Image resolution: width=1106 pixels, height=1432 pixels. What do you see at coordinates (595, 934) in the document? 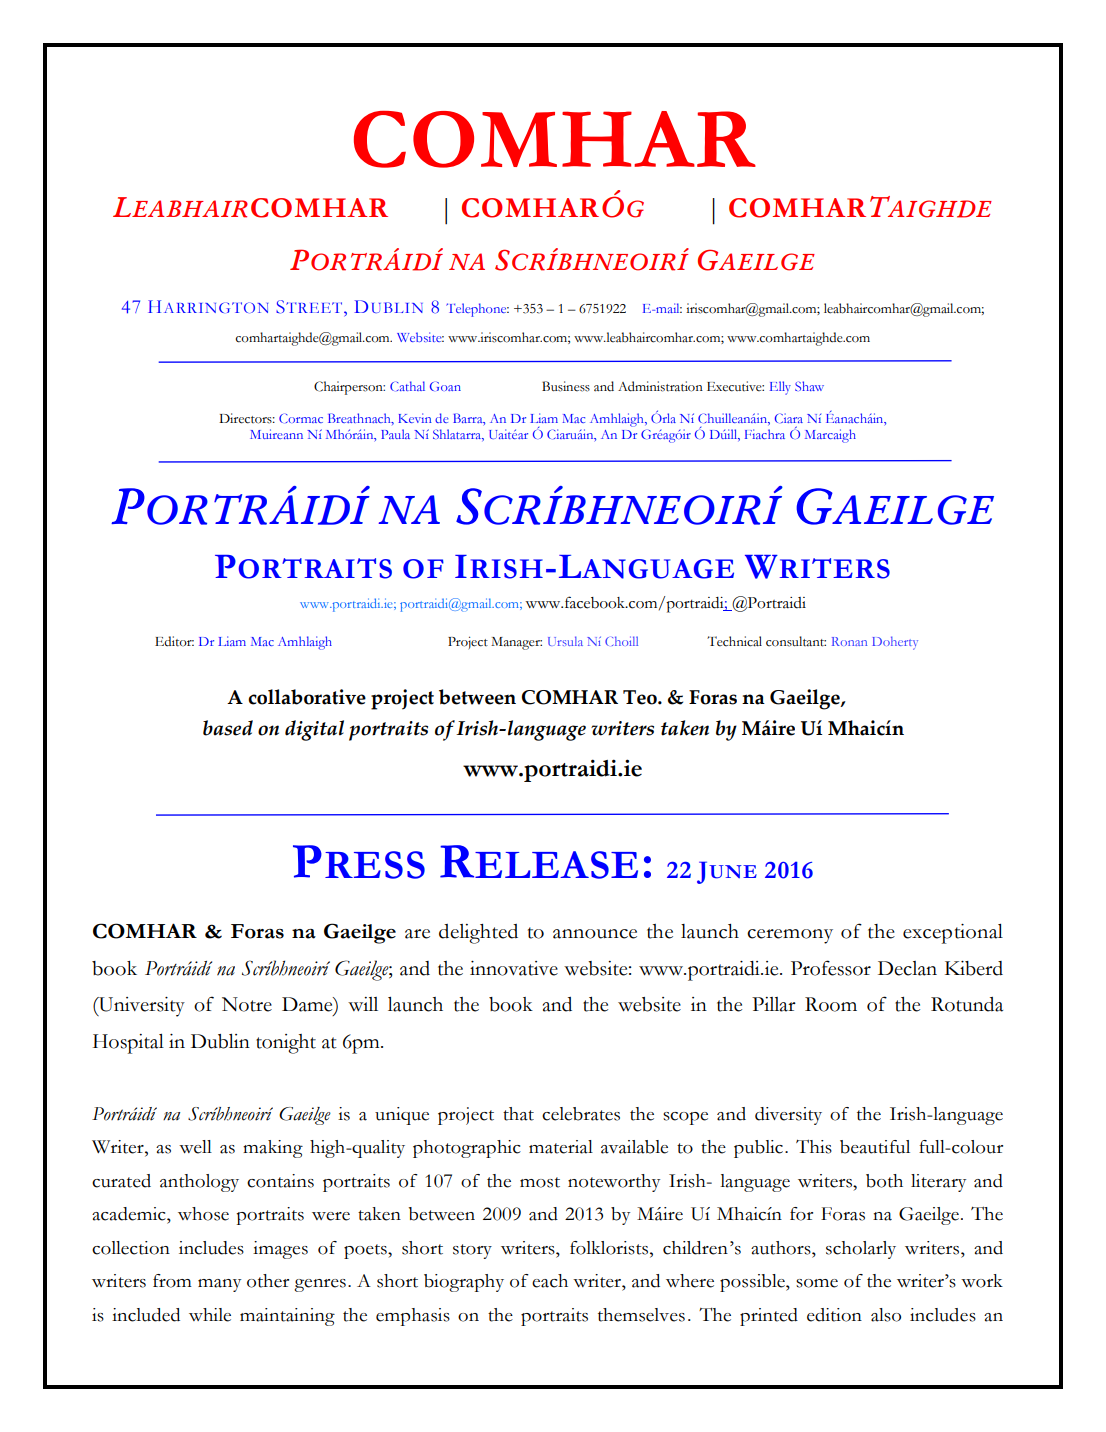
I see `announce` at bounding box center [595, 934].
